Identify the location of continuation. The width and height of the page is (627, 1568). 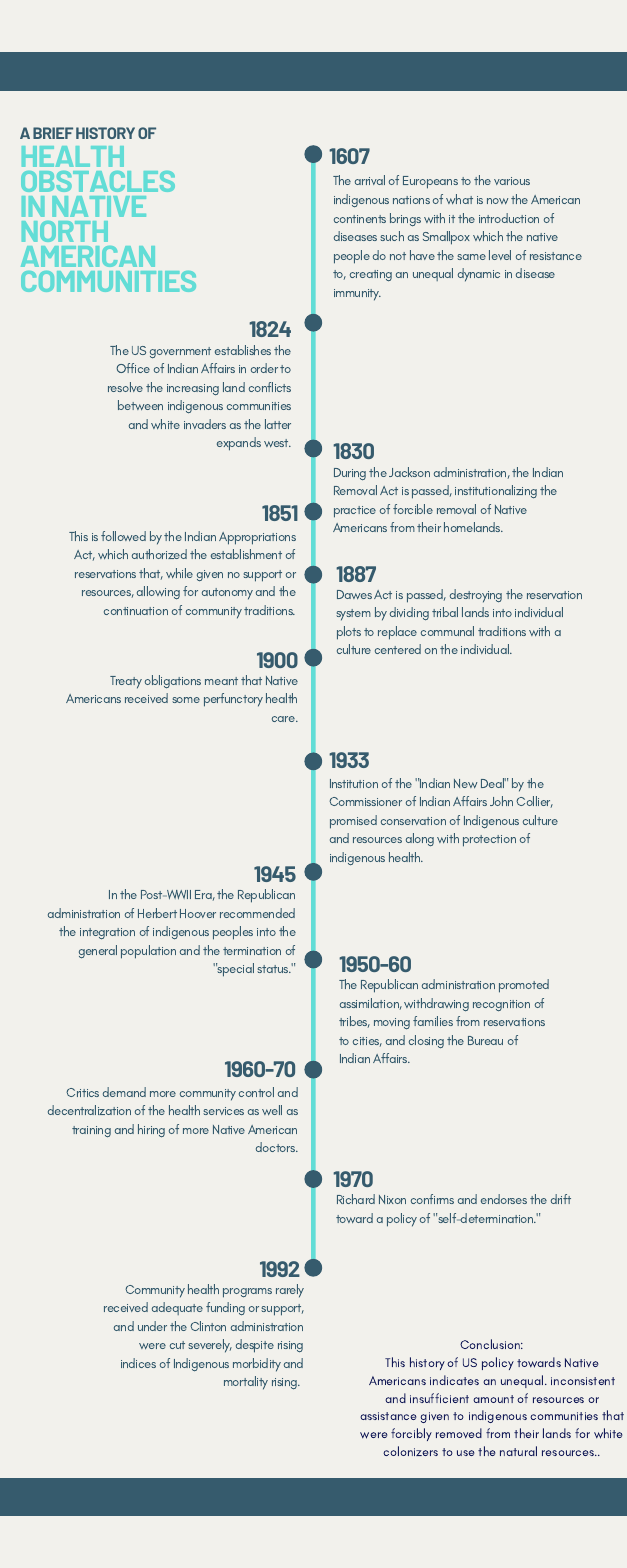
(136, 611).
